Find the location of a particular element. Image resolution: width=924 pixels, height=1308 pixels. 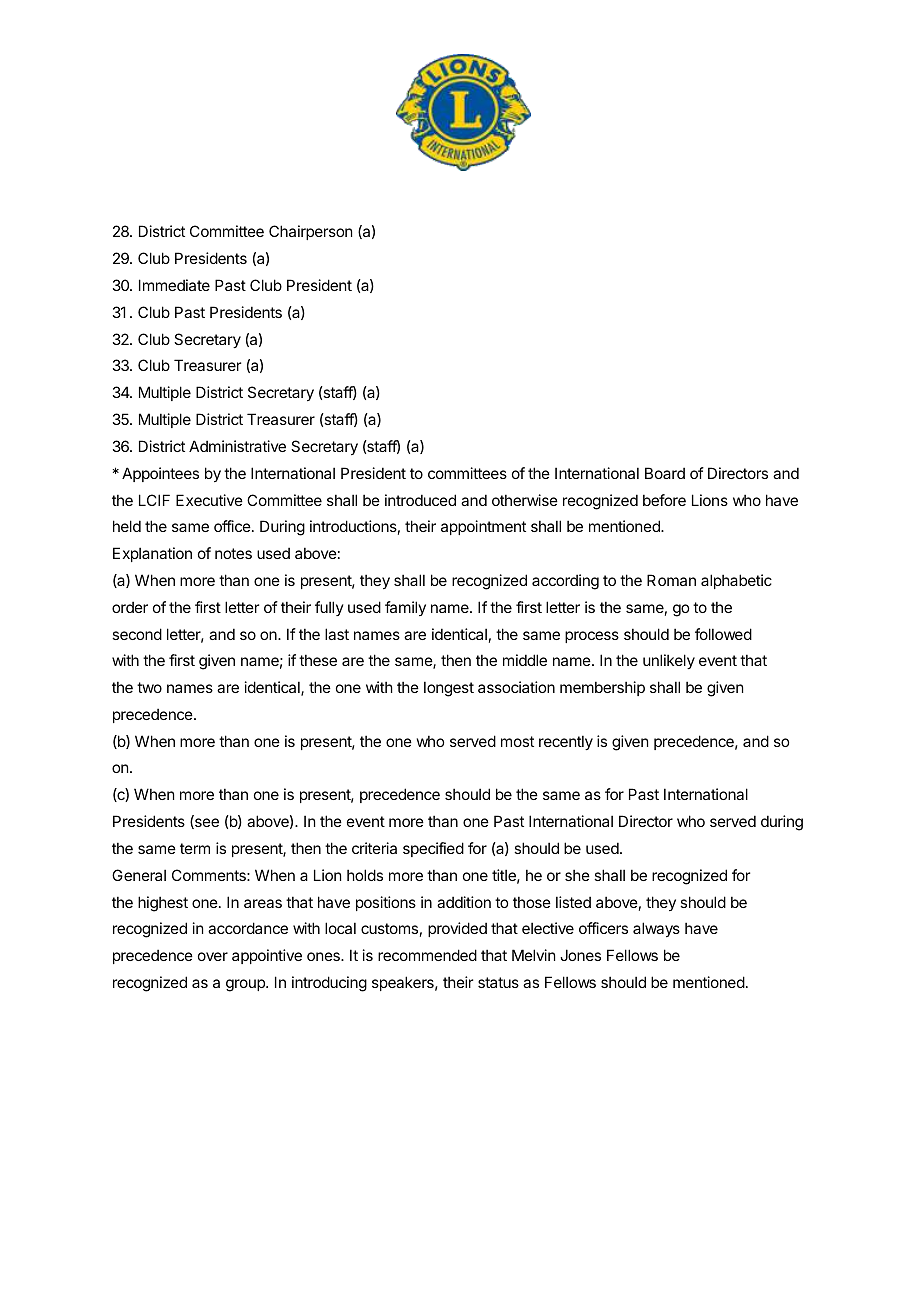

Board is located at coordinates (665, 473).
